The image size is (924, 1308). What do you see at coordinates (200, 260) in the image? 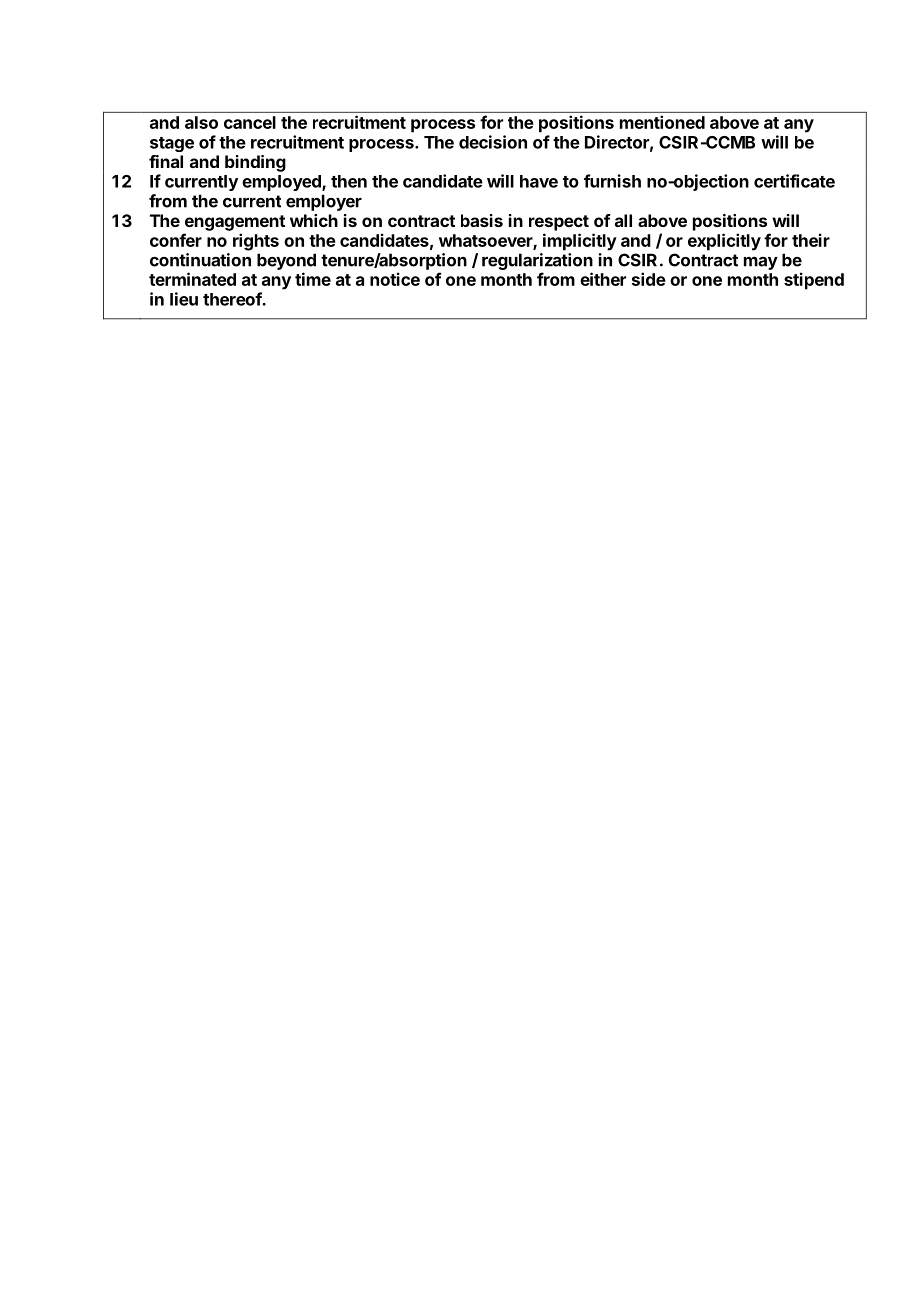
I see `continuation` at bounding box center [200, 260].
